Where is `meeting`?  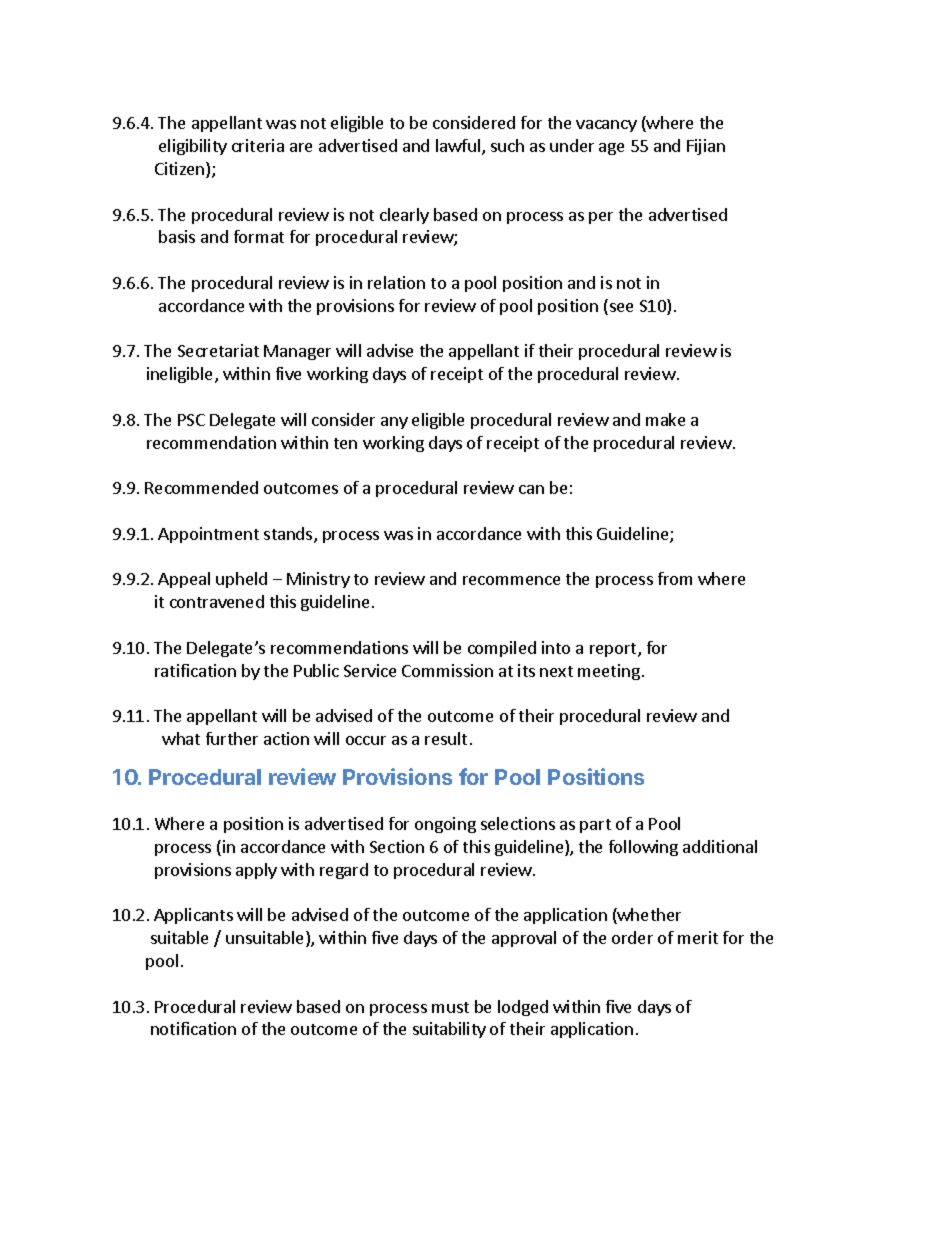
meeting is located at coordinates (609, 672).
